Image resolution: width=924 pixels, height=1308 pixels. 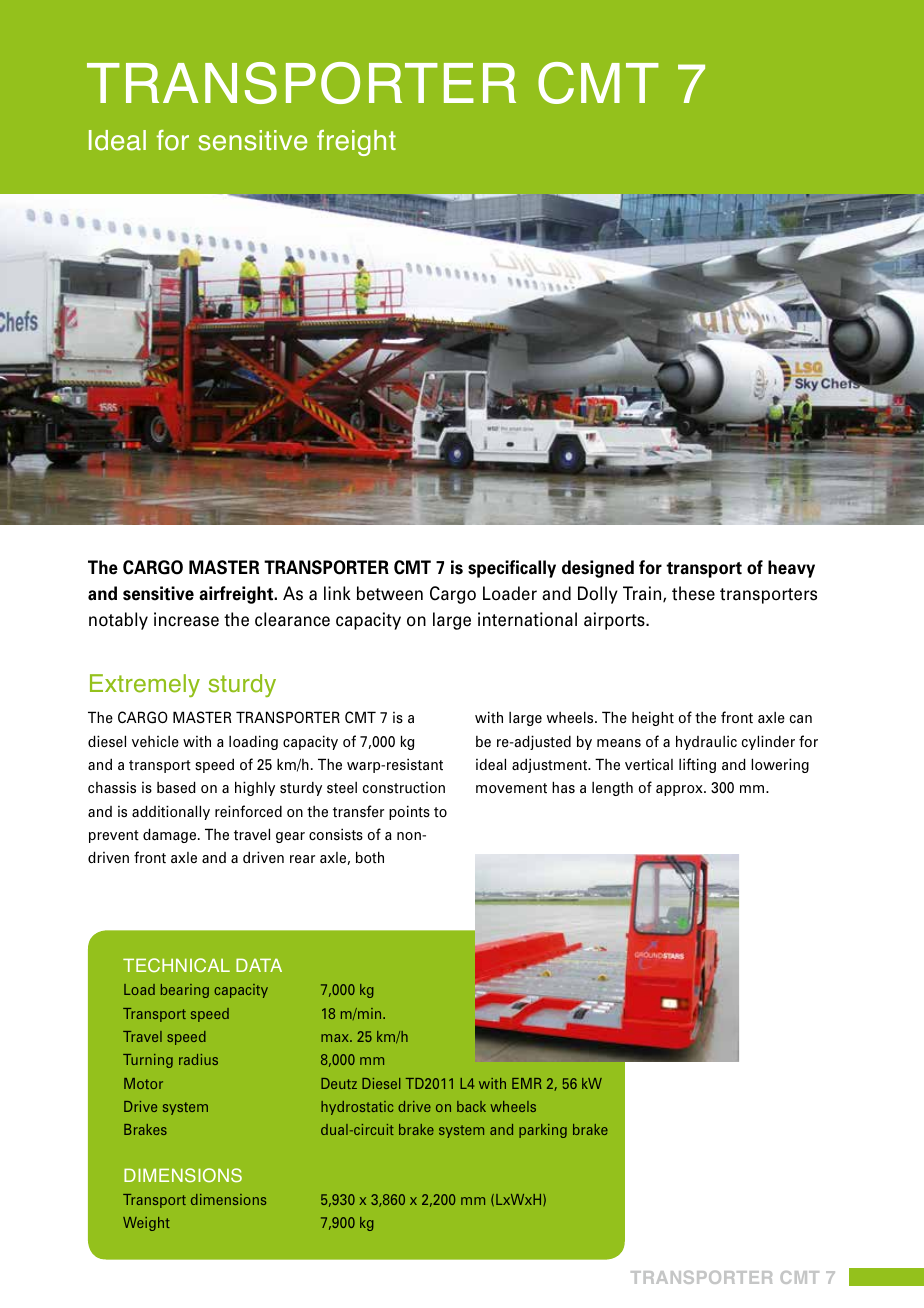 What do you see at coordinates (680, 790) in the document?
I see `approx` at bounding box center [680, 790].
